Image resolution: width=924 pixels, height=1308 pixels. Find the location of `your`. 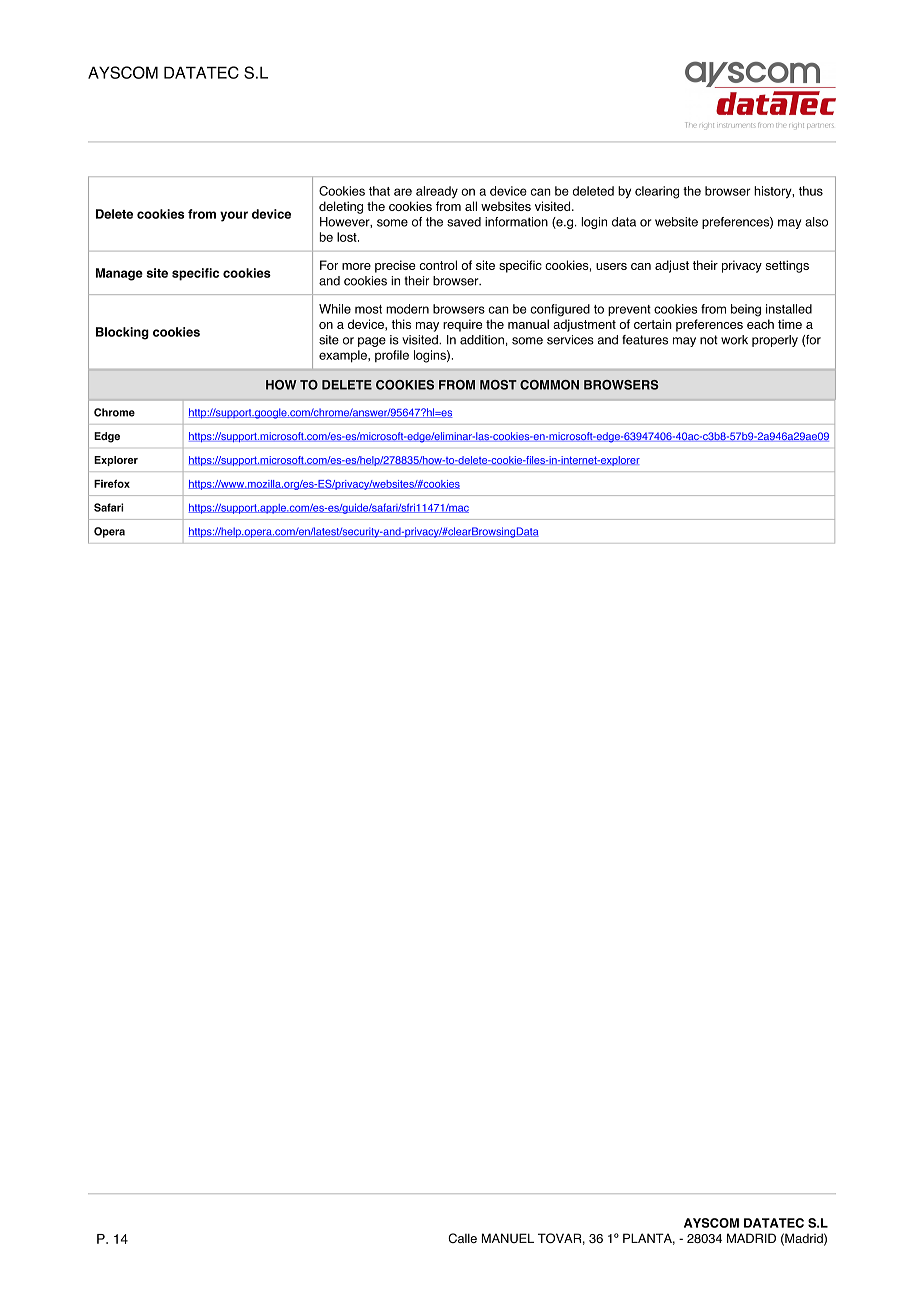

your is located at coordinates (234, 216).
